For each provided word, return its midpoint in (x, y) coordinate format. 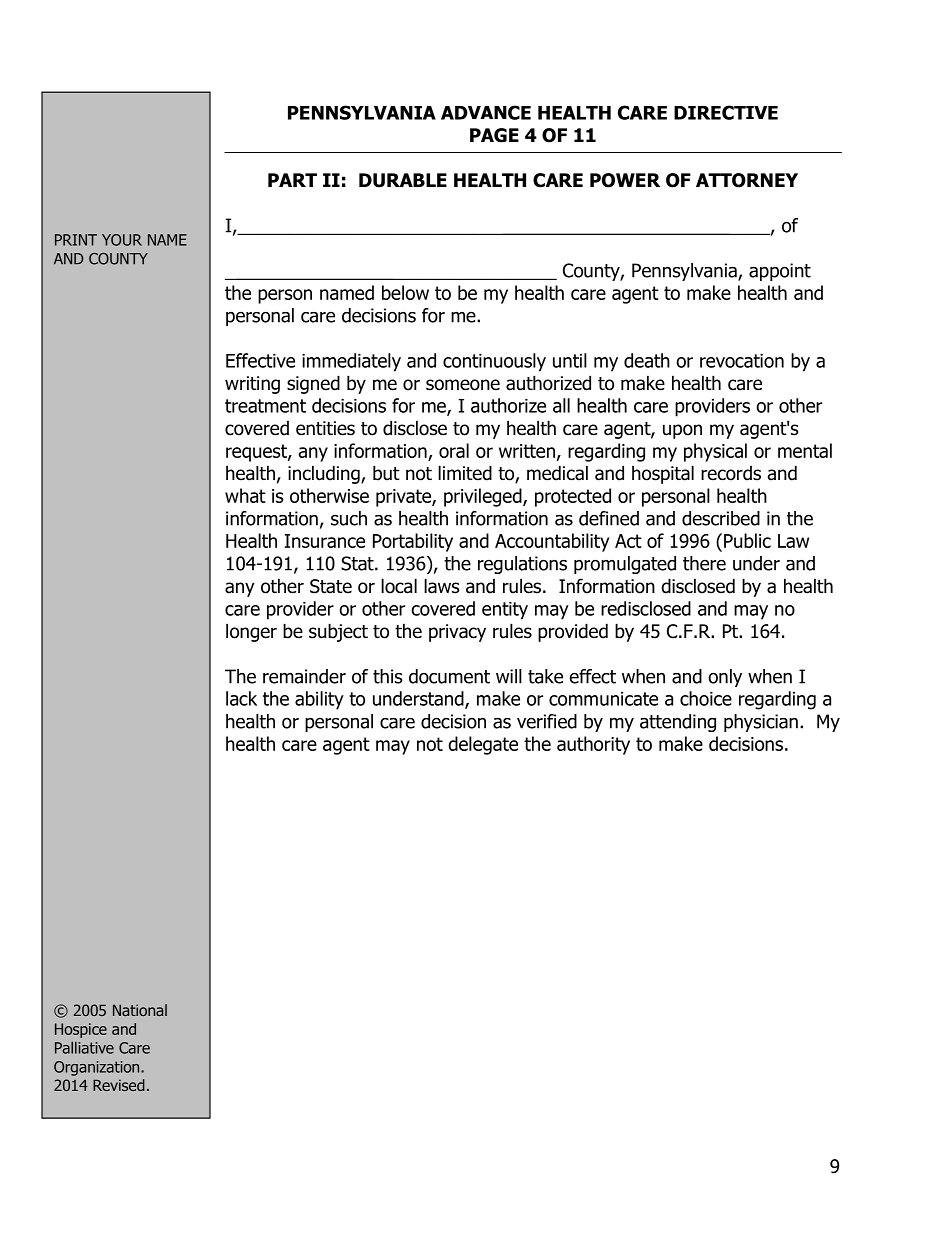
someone (463, 385)
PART (292, 180)
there (704, 563)
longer (251, 632)
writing (252, 385)
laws (441, 586)
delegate (483, 745)
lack (241, 698)
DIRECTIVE (726, 112)
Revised (119, 1085)
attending (678, 723)
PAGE (494, 135)
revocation (742, 361)
